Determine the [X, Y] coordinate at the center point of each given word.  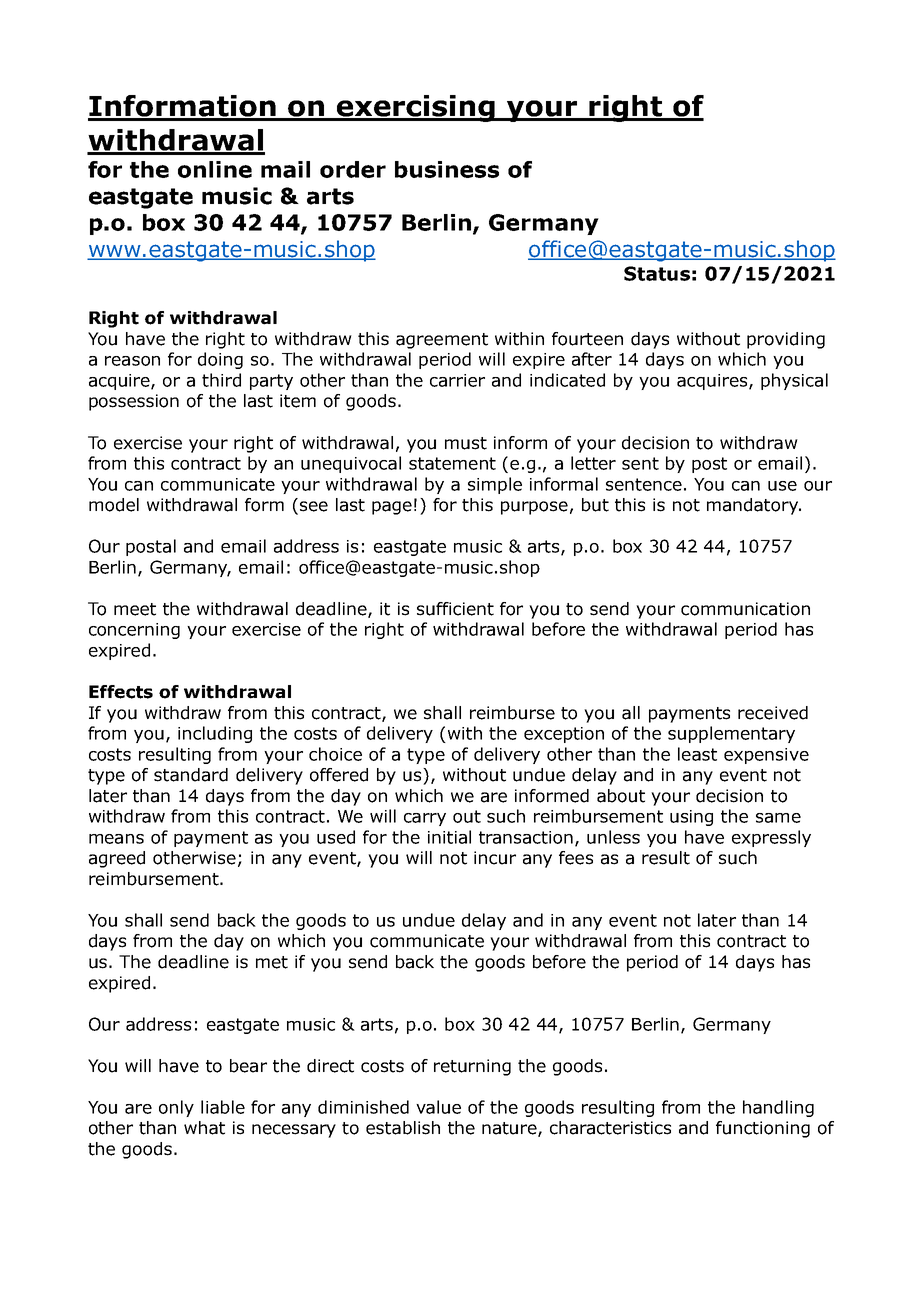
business [447, 169]
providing [786, 340]
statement [452, 463]
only [176, 1108]
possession [134, 402]
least [697, 754]
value [438, 1107]
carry [425, 819]
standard [191, 775]
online [215, 169]
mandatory [754, 506]
